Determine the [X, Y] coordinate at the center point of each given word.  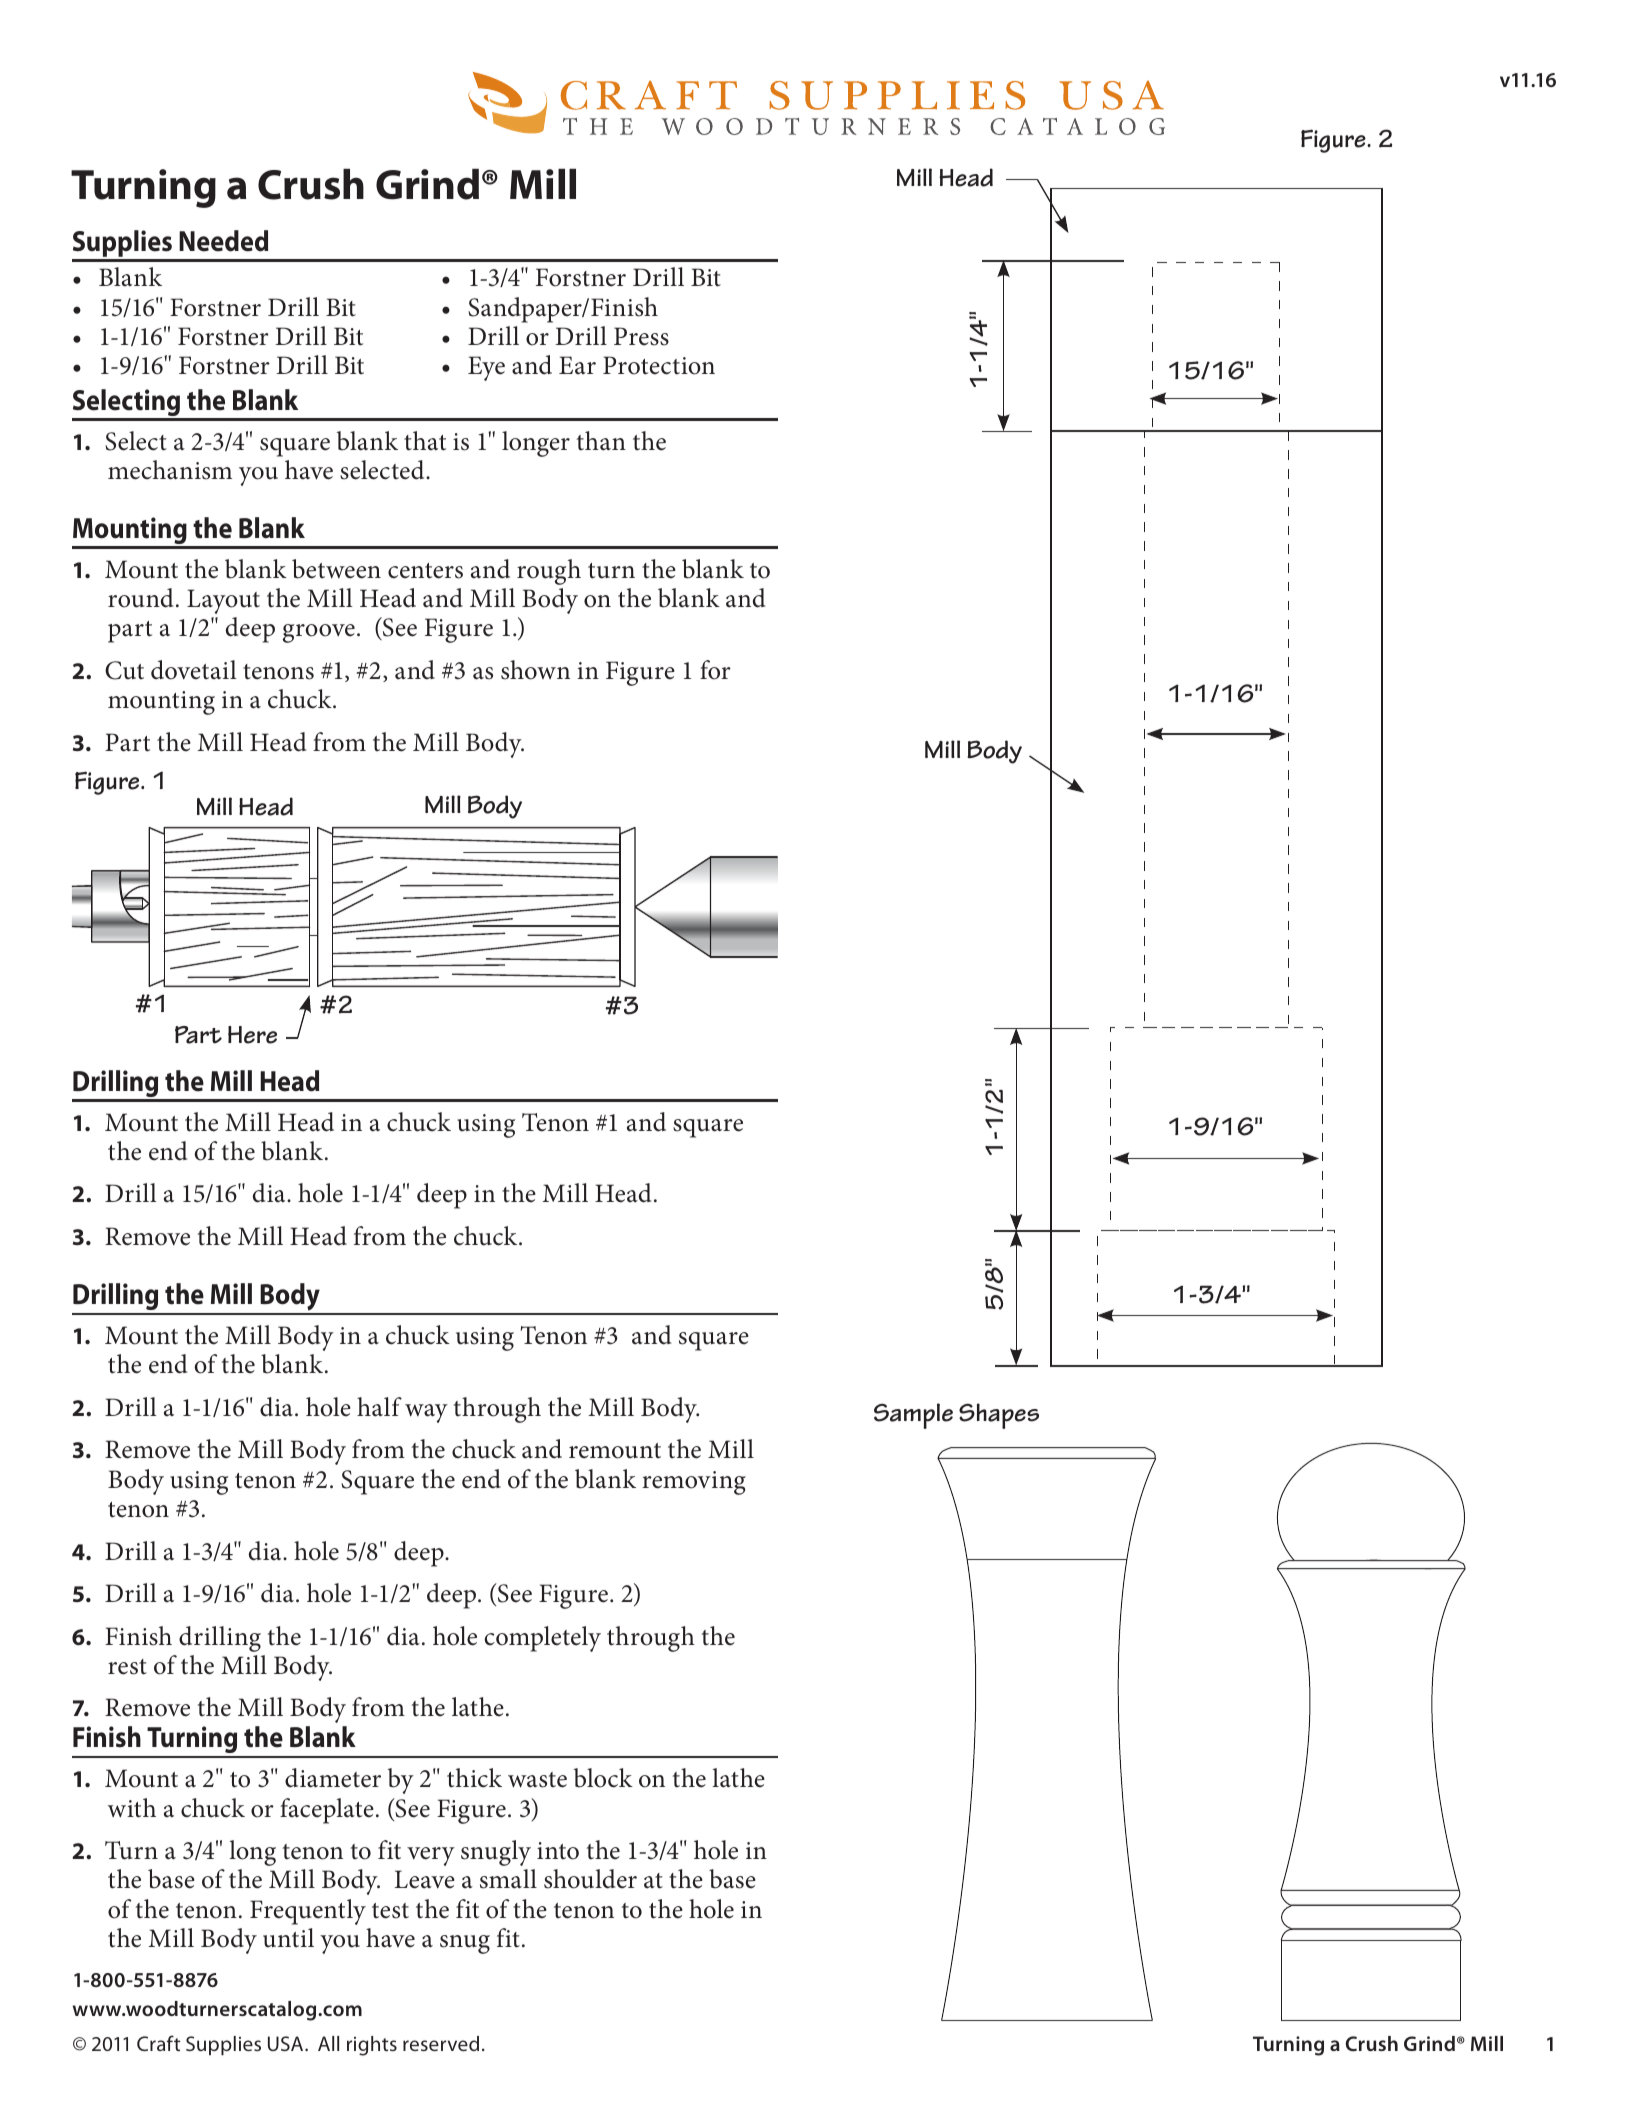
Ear [577, 365]
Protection [659, 365]
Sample [913, 1416]
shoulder [590, 1879]
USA [287, 2043]
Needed [223, 241]
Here [252, 1035]
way [426, 1413]
